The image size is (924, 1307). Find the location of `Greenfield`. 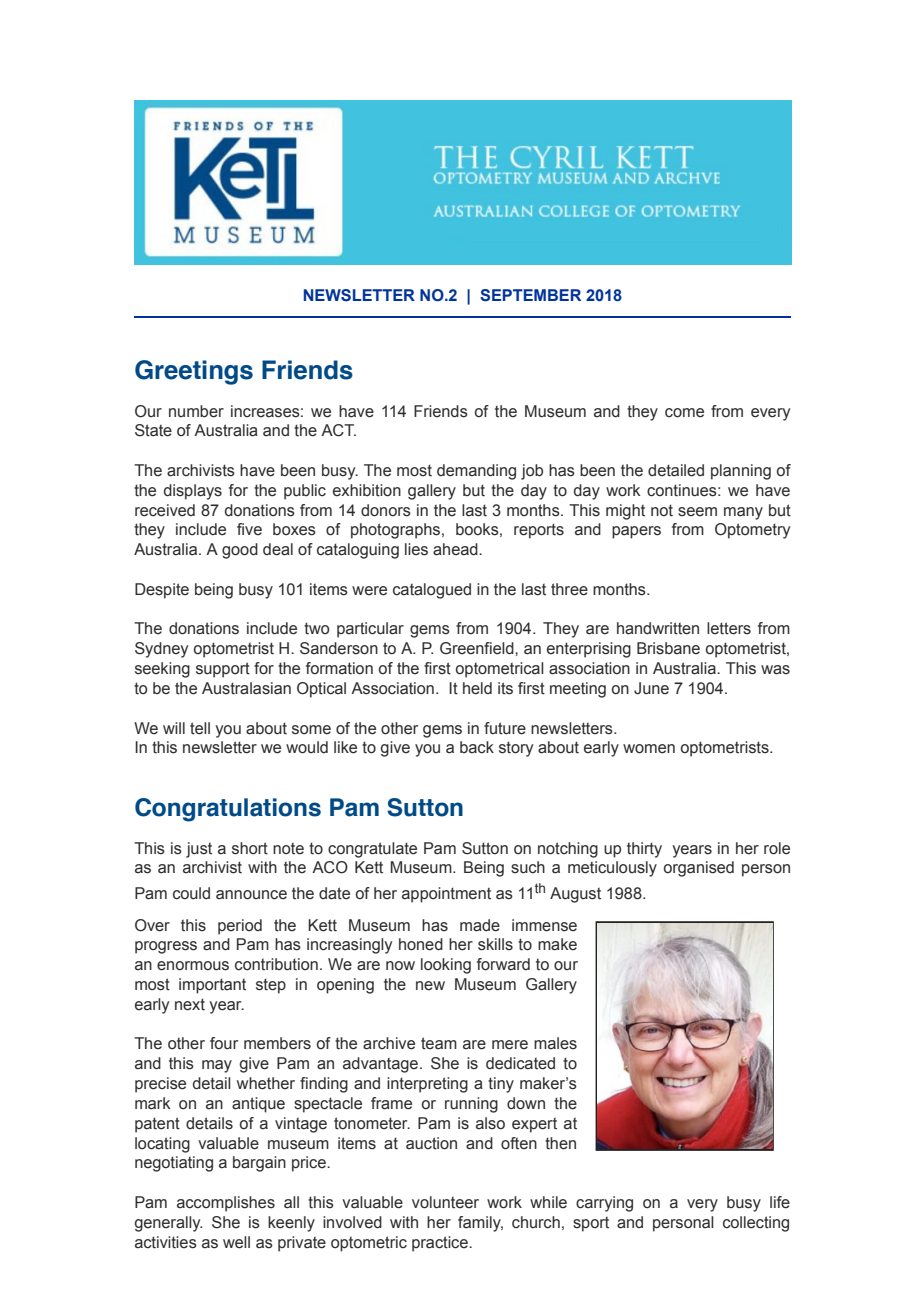

Greenfield is located at coordinates (478, 648).
